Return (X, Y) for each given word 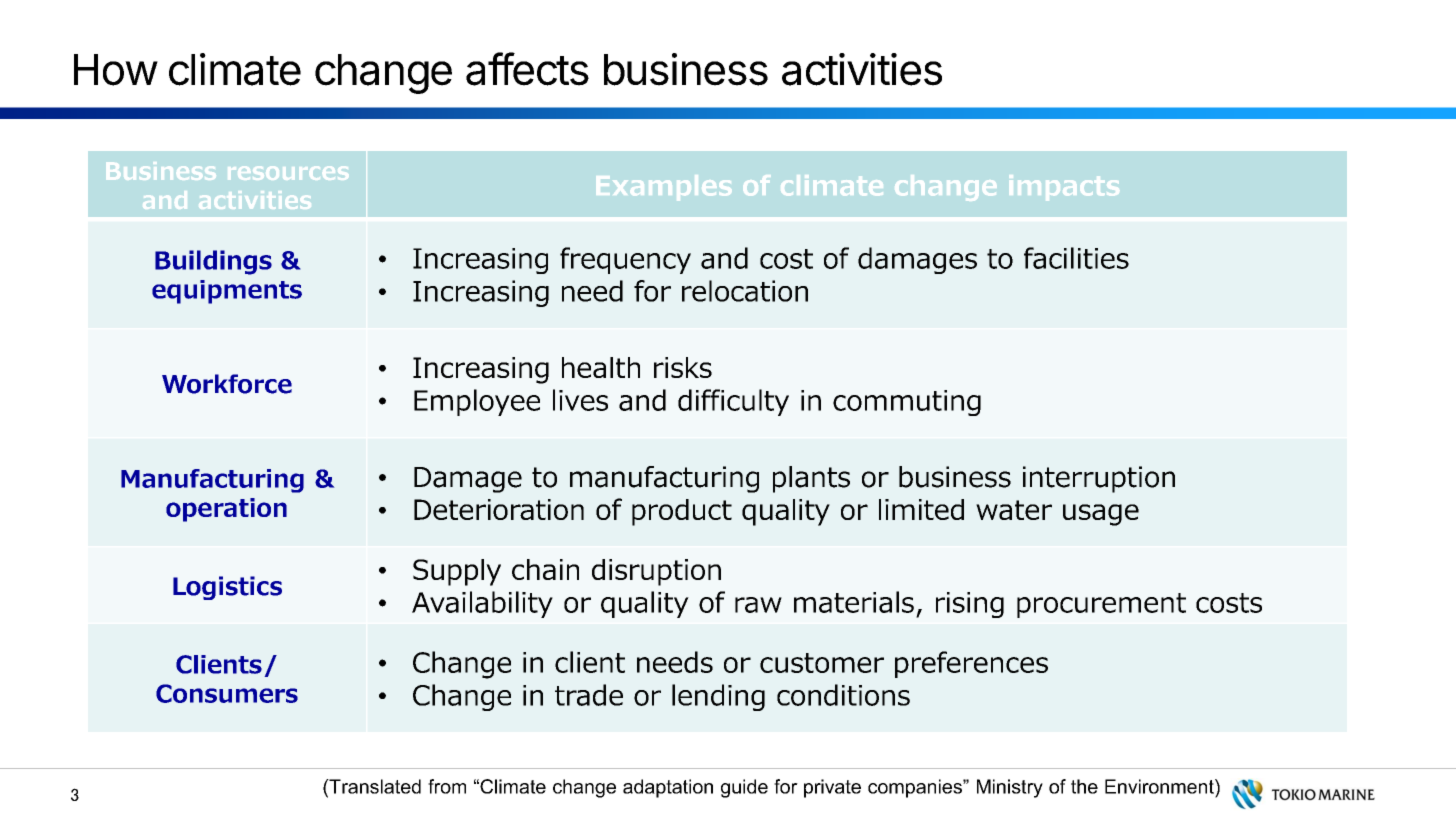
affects (527, 69)
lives (580, 400)
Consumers (227, 693)
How (115, 70)
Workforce (227, 384)
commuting (907, 403)
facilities (1076, 258)
